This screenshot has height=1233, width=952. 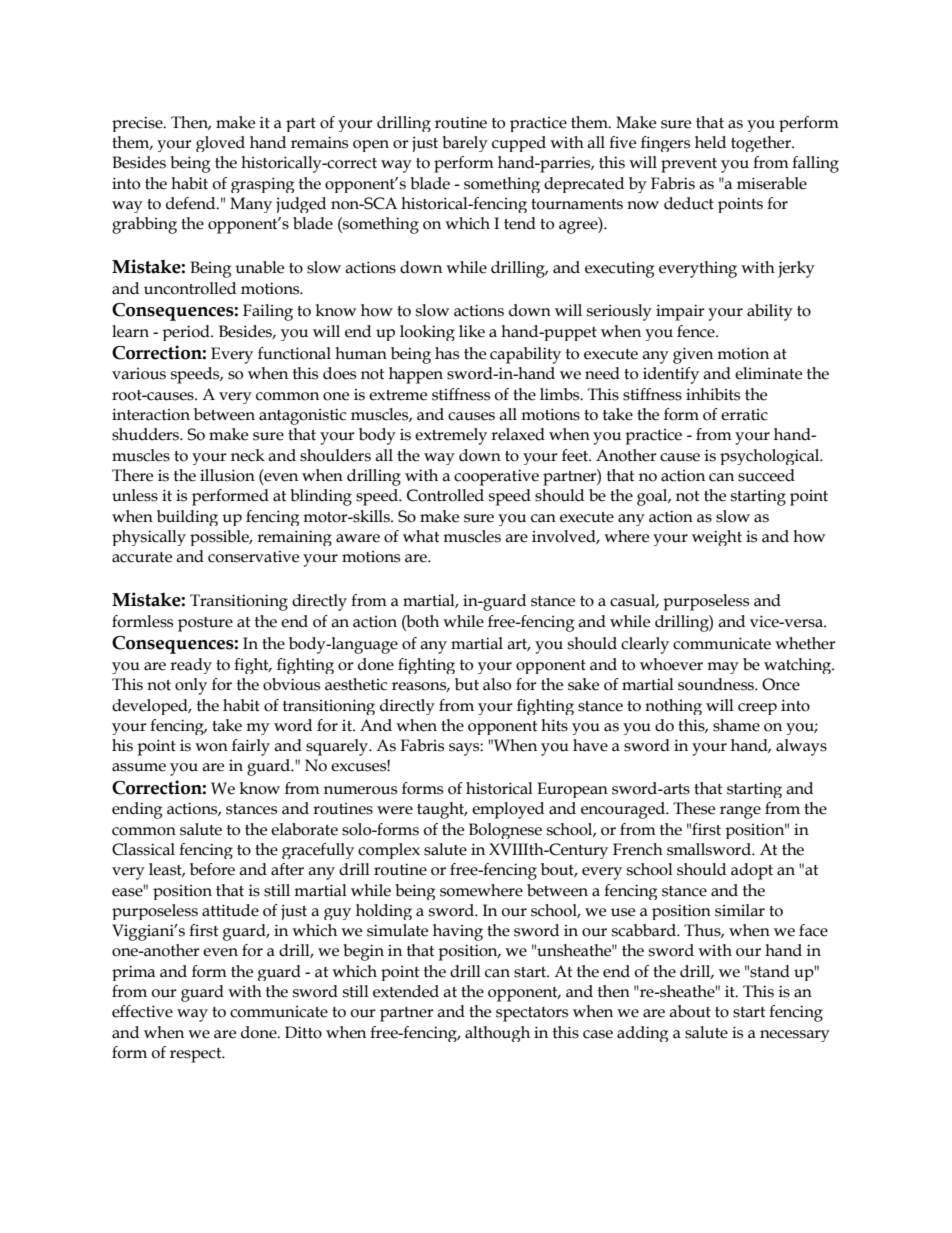 What do you see at coordinates (447, 353) in the screenshot?
I see `has` at bounding box center [447, 353].
